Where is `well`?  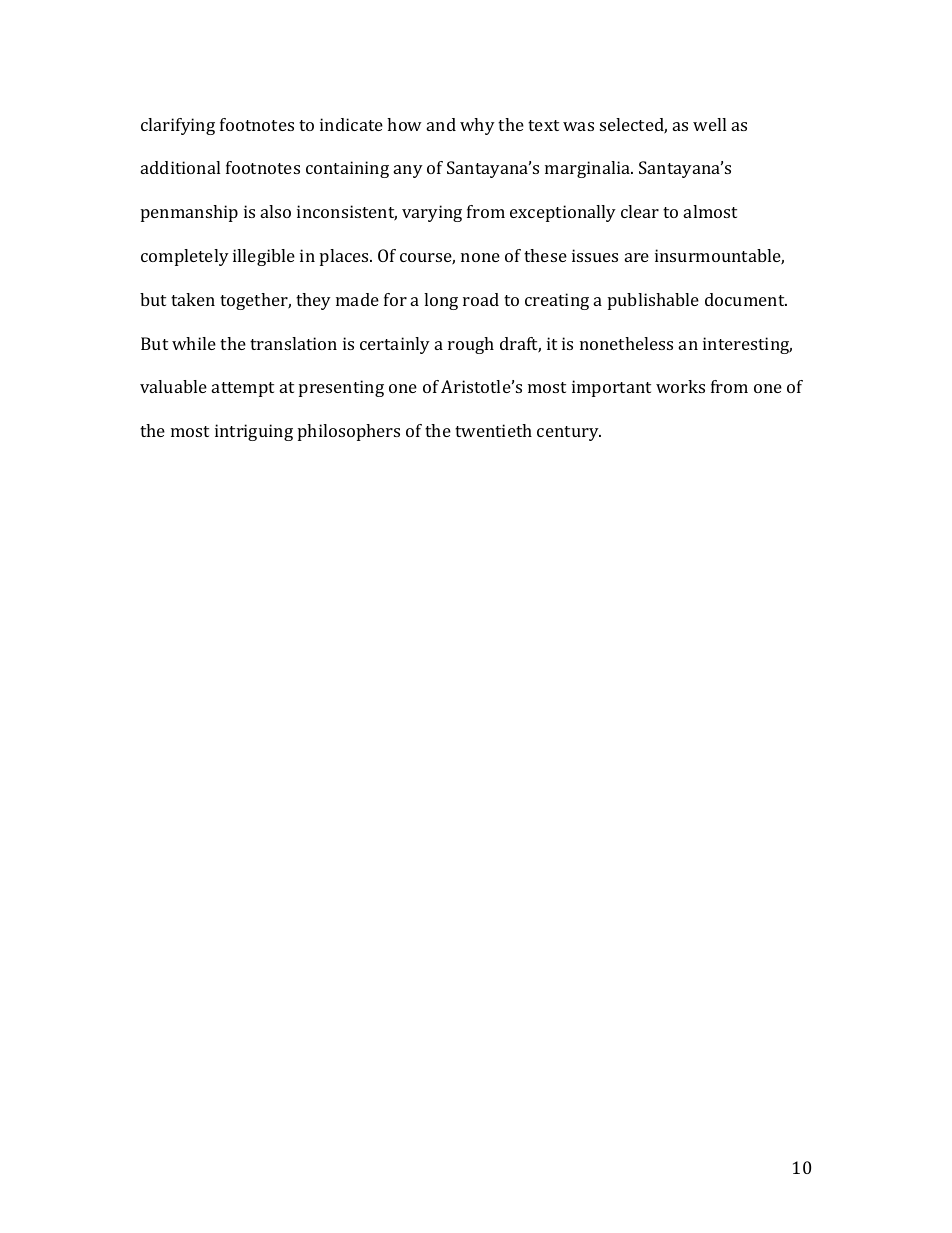 well is located at coordinates (709, 124).
